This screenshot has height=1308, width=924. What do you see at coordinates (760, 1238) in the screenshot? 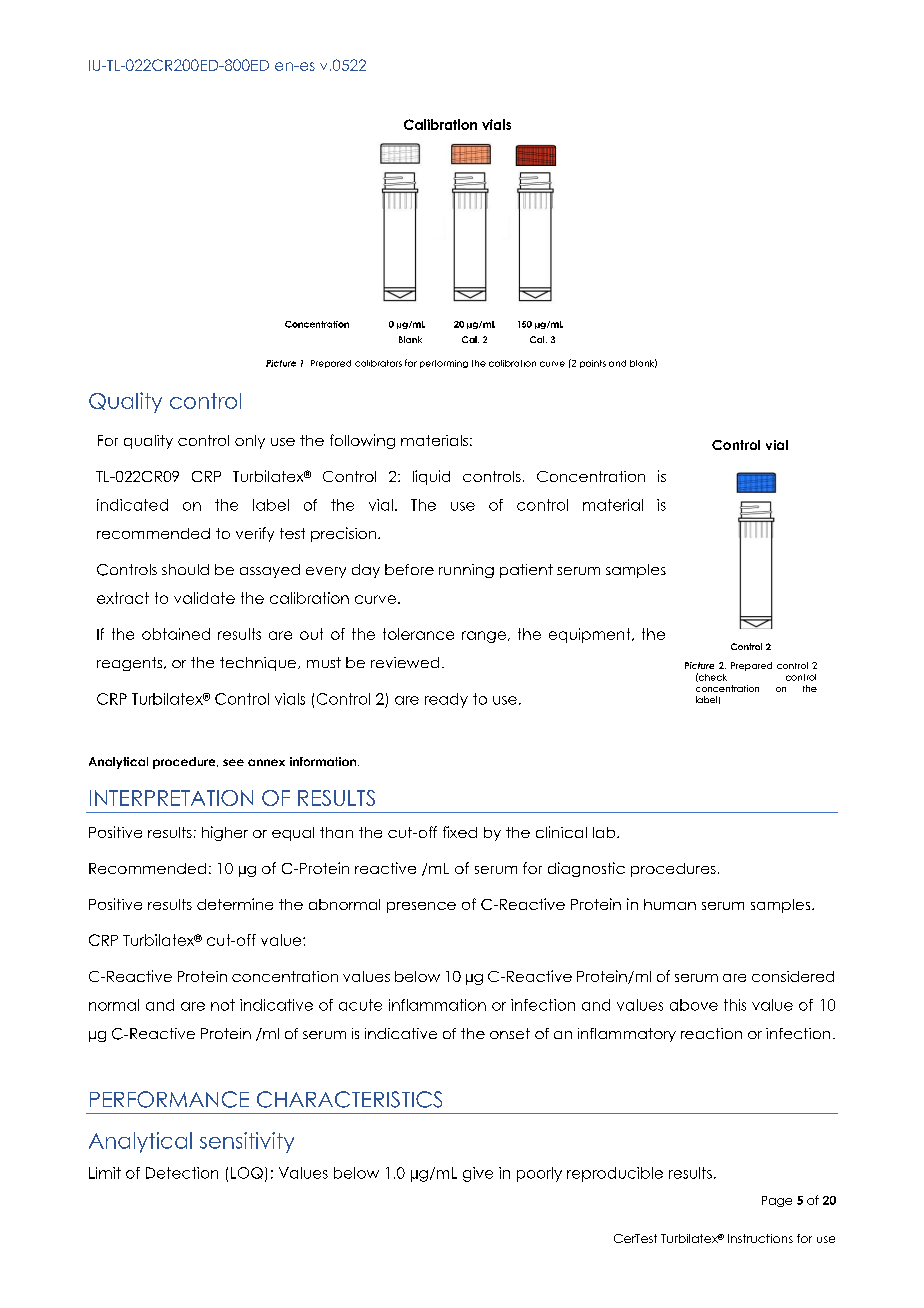
I see `Instructions` at bounding box center [760, 1238].
